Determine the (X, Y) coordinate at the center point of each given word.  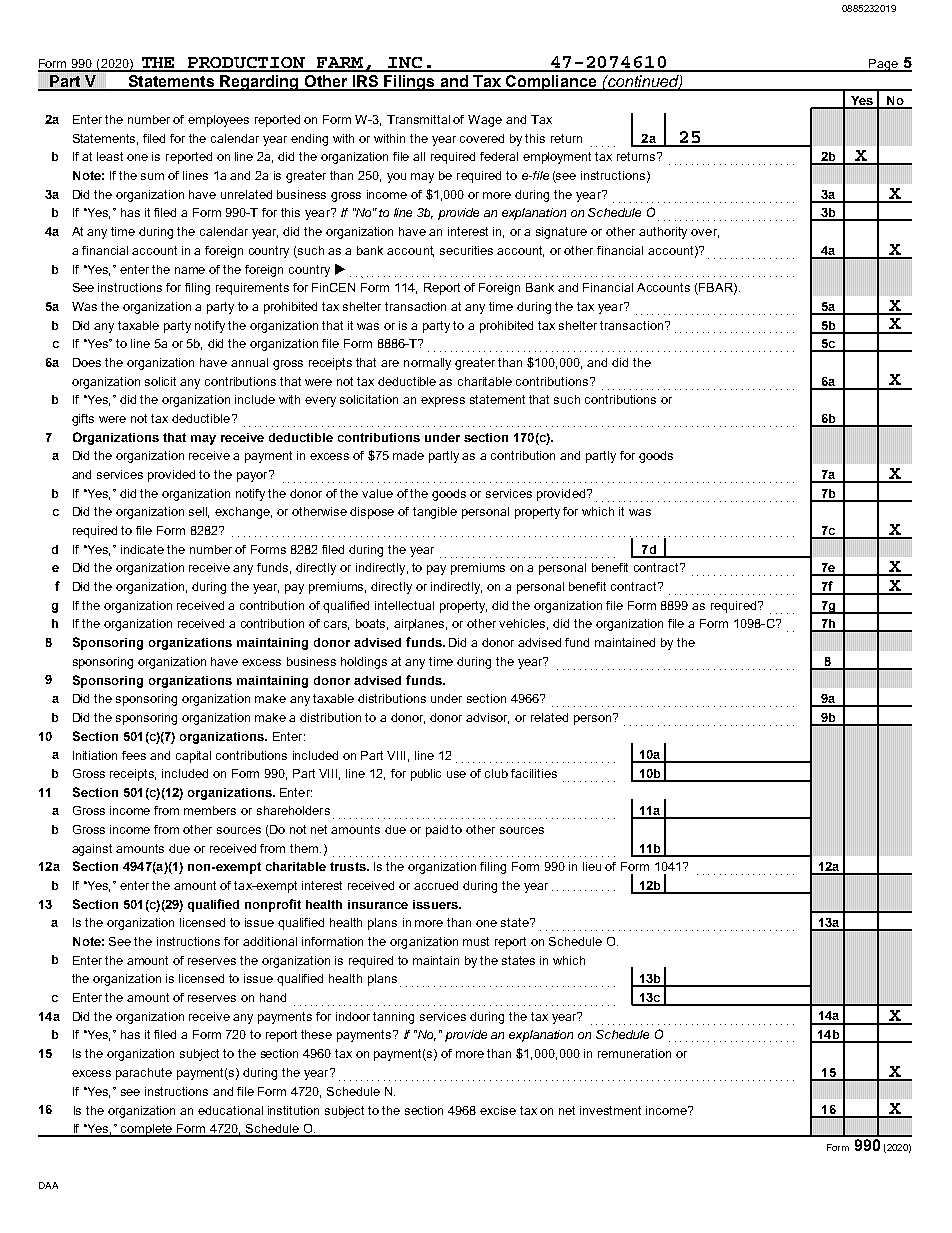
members (210, 810)
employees (218, 121)
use (456, 774)
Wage (485, 121)
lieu (592, 866)
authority (663, 233)
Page (883, 65)
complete (147, 1130)
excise (498, 1110)
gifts (83, 420)
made (408, 455)
